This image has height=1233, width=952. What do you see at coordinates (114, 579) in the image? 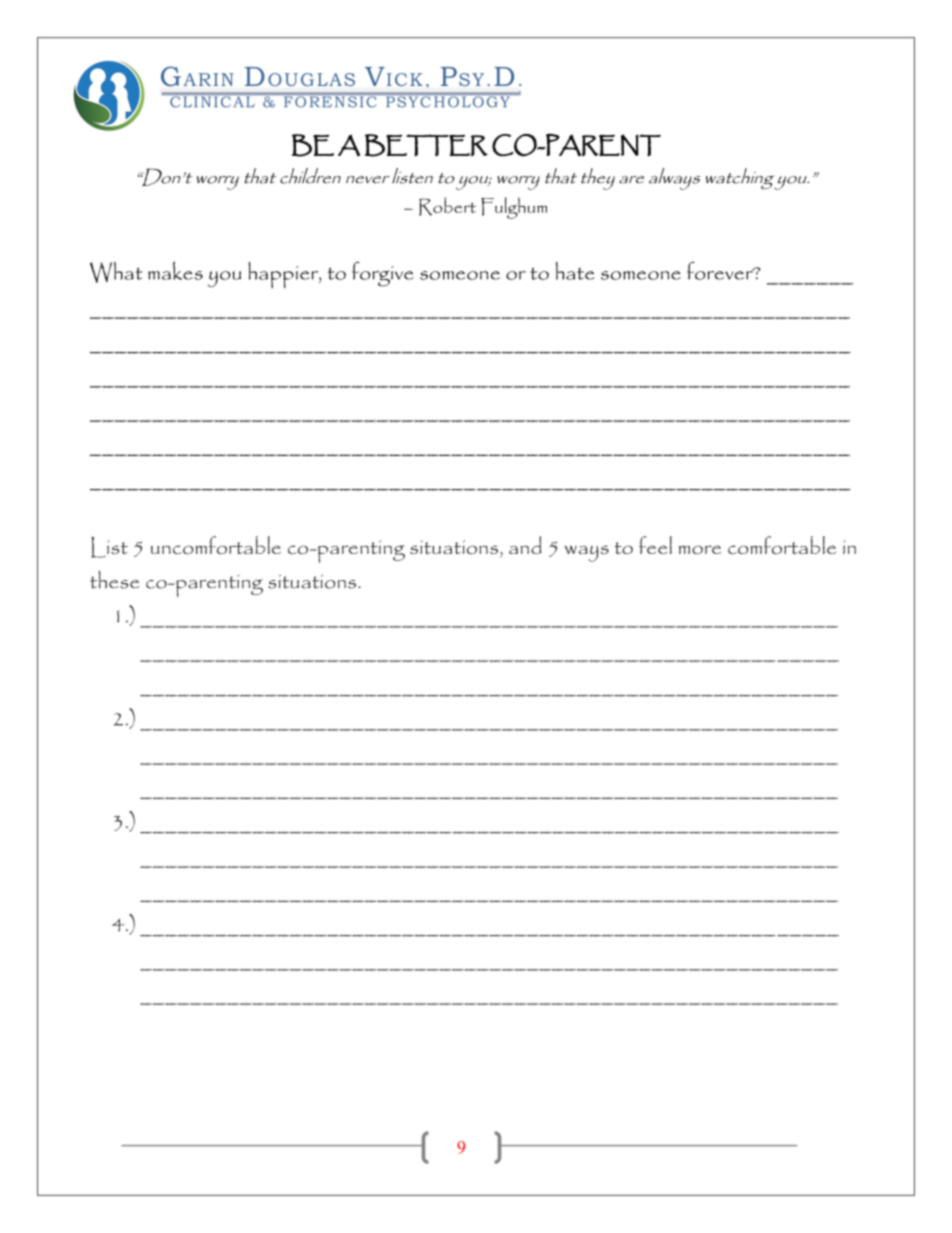
I see `these` at bounding box center [114, 579].
